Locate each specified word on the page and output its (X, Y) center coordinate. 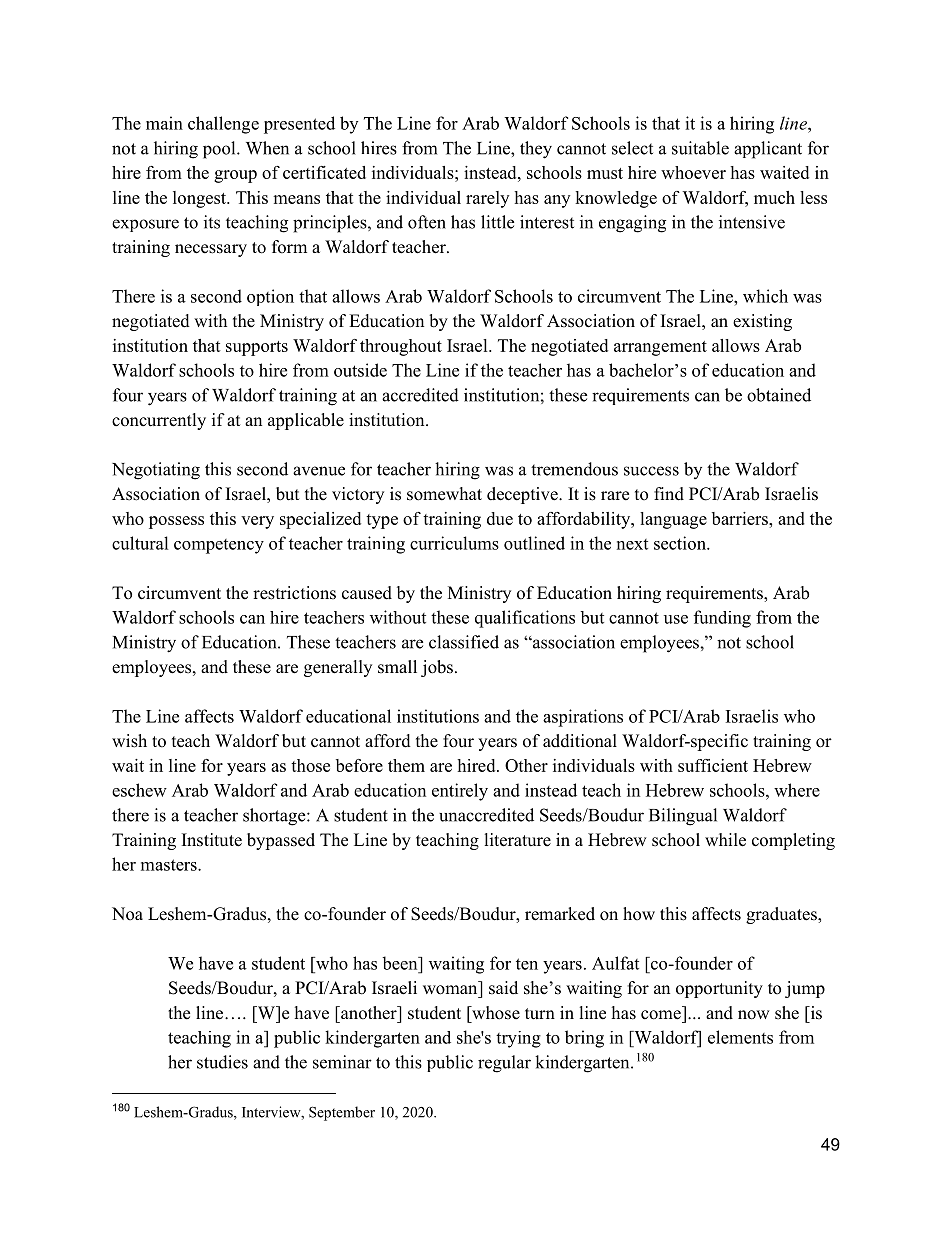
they (536, 150)
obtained (779, 395)
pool (220, 150)
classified (464, 642)
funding (722, 619)
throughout (401, 347)
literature (518, 840)
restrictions (294, 593)
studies (222, 1062)
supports (257, 348)
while (725, 840)
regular (504, 1064)
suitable (700, 148)
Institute (212, 840)
